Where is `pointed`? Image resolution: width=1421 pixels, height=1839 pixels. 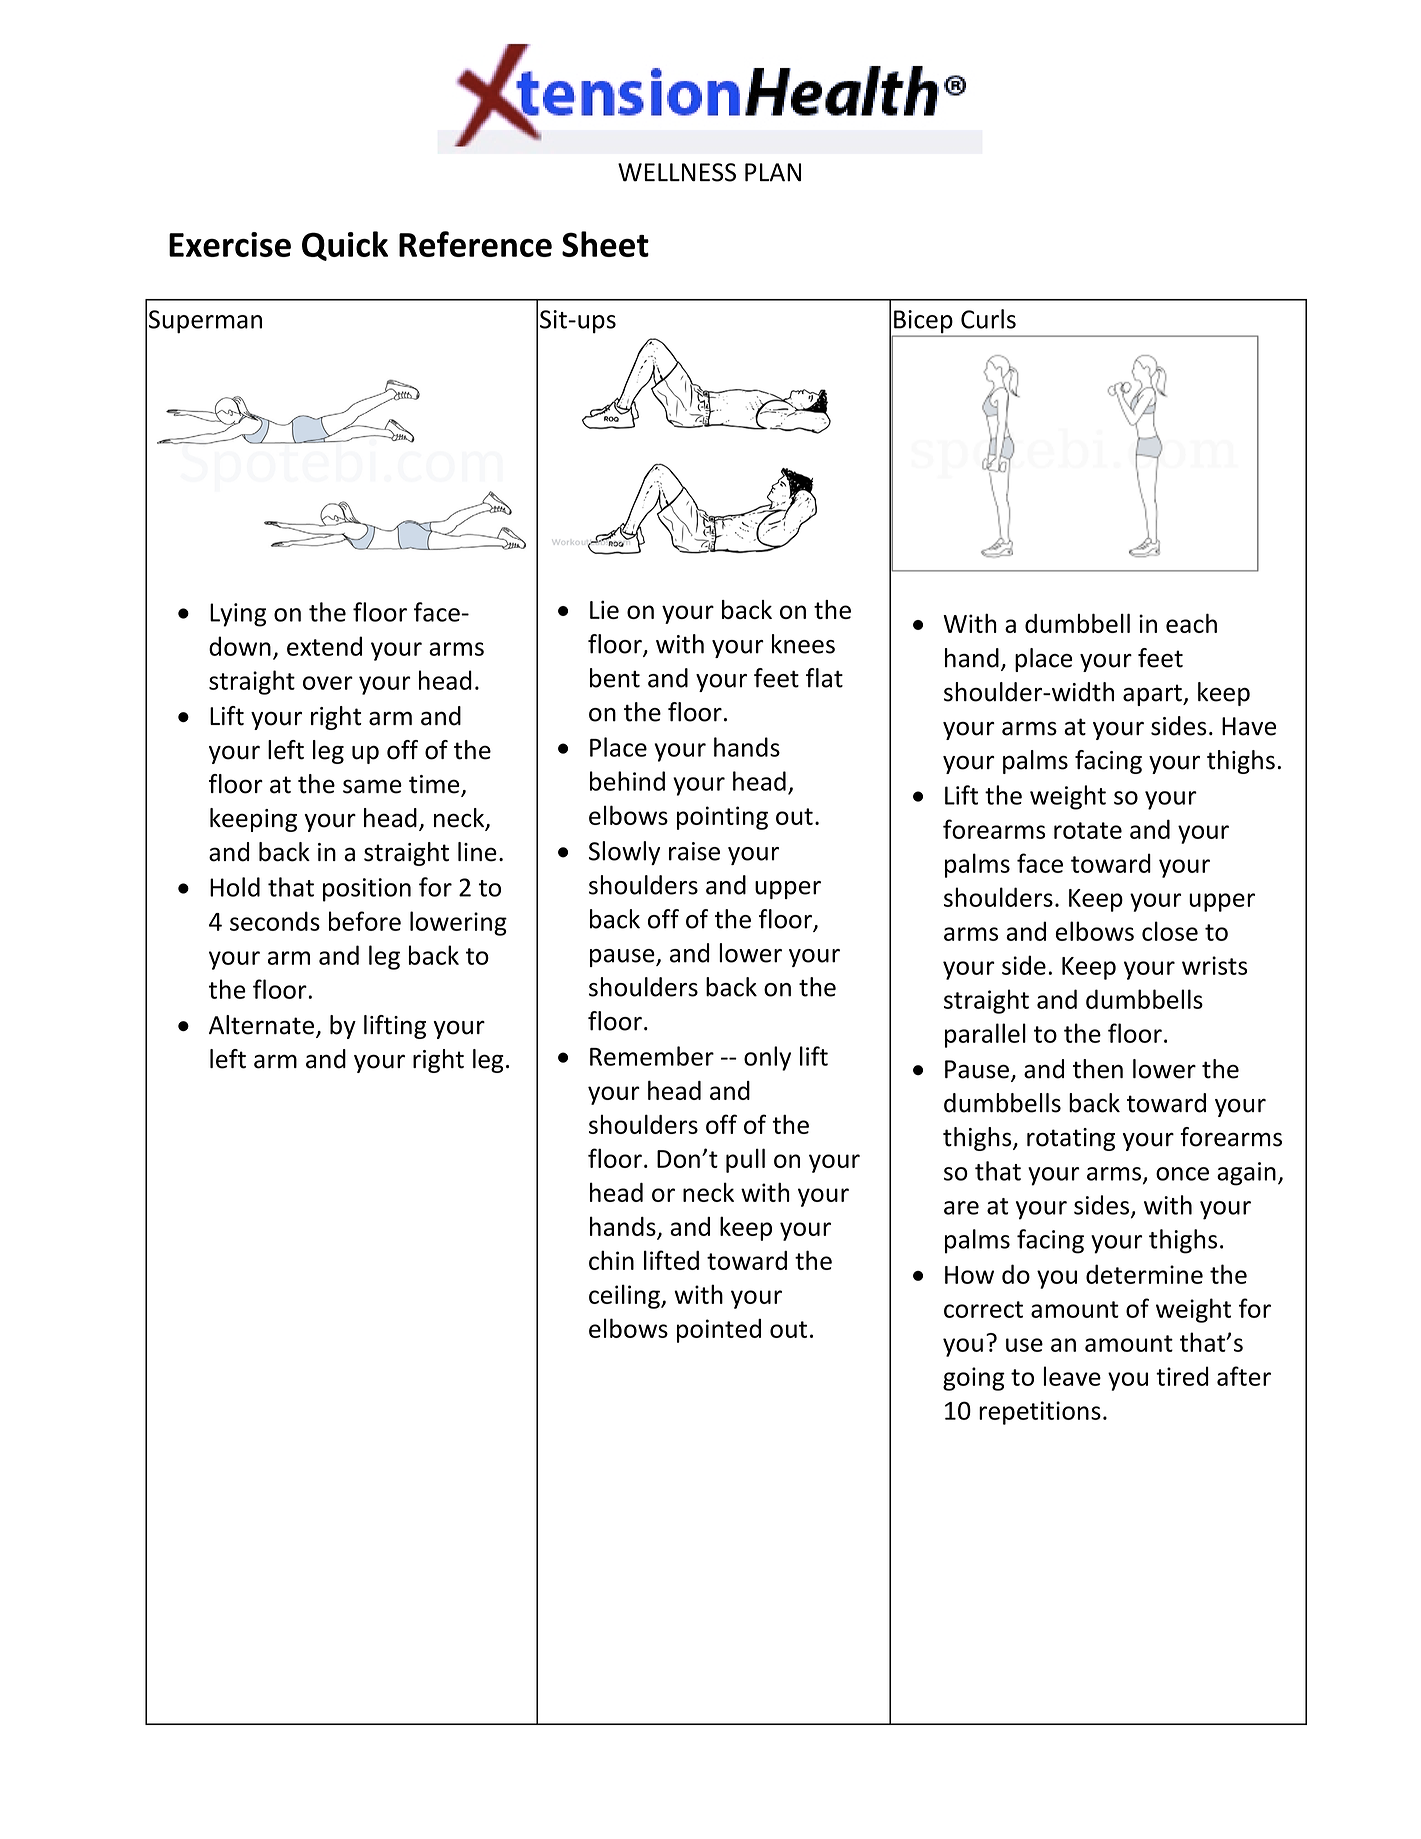 pointed is located at coordinates (719, 1331).
